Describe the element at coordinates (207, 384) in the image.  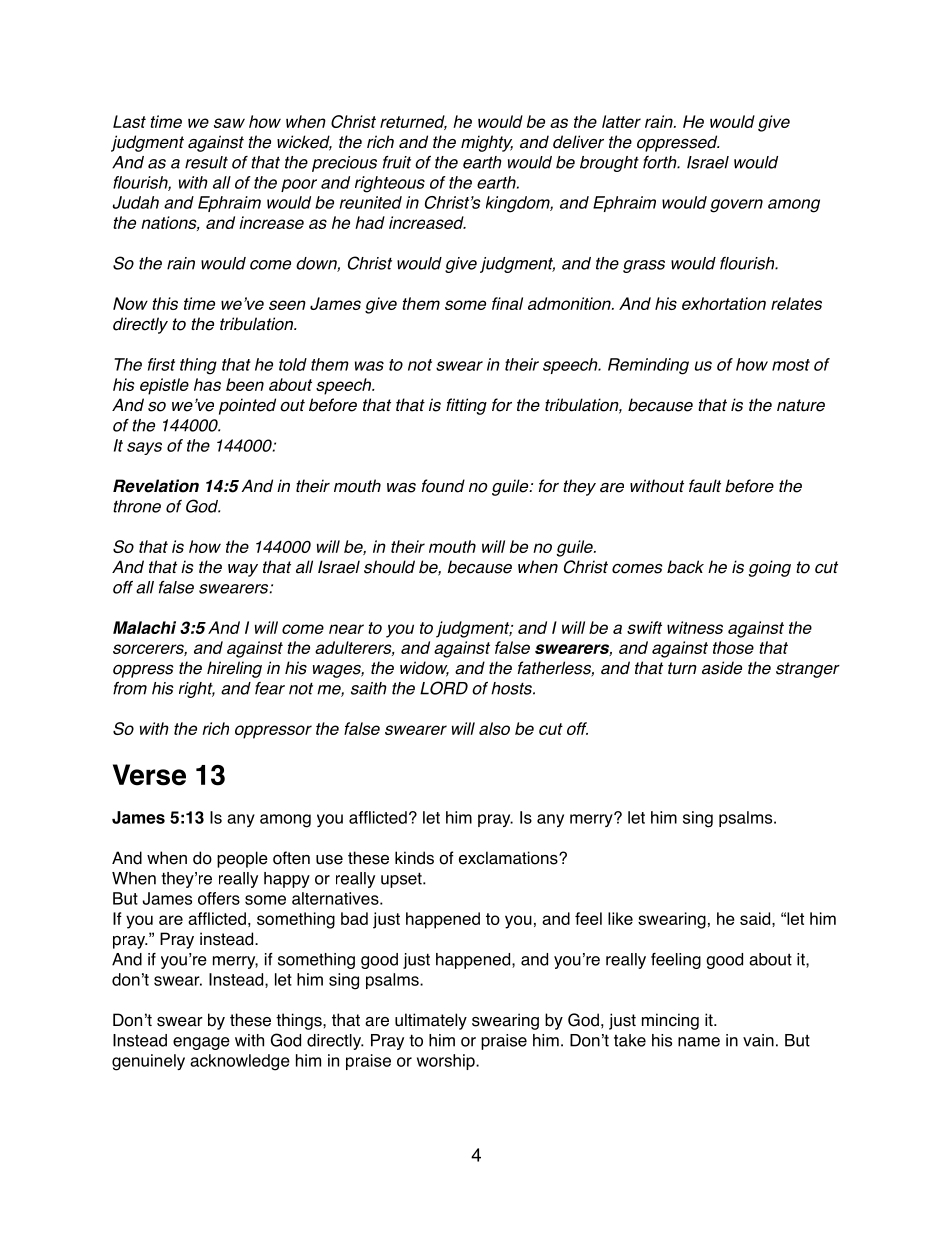
I see `has` at that location.
